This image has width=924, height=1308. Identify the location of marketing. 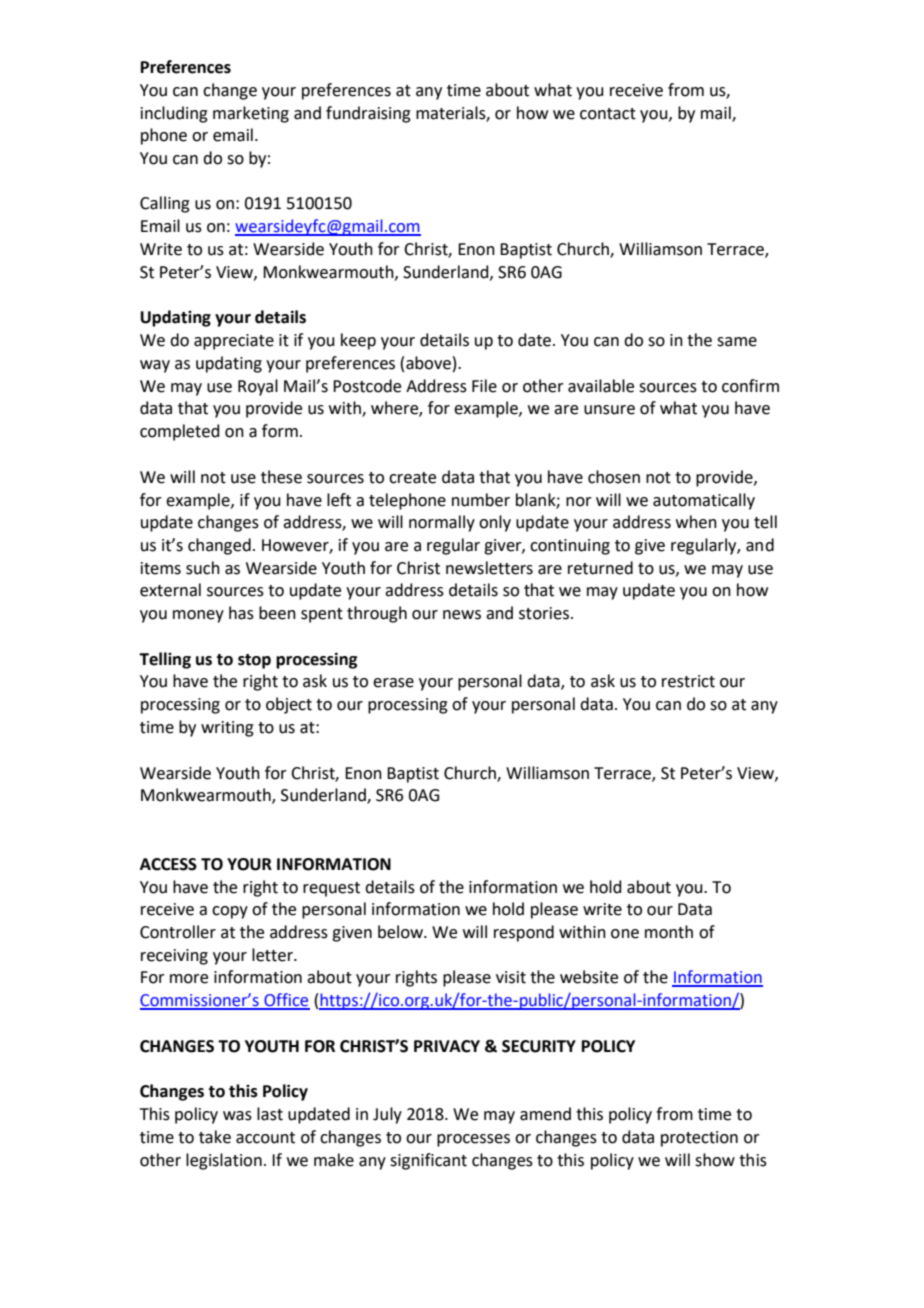
(251, 114).
